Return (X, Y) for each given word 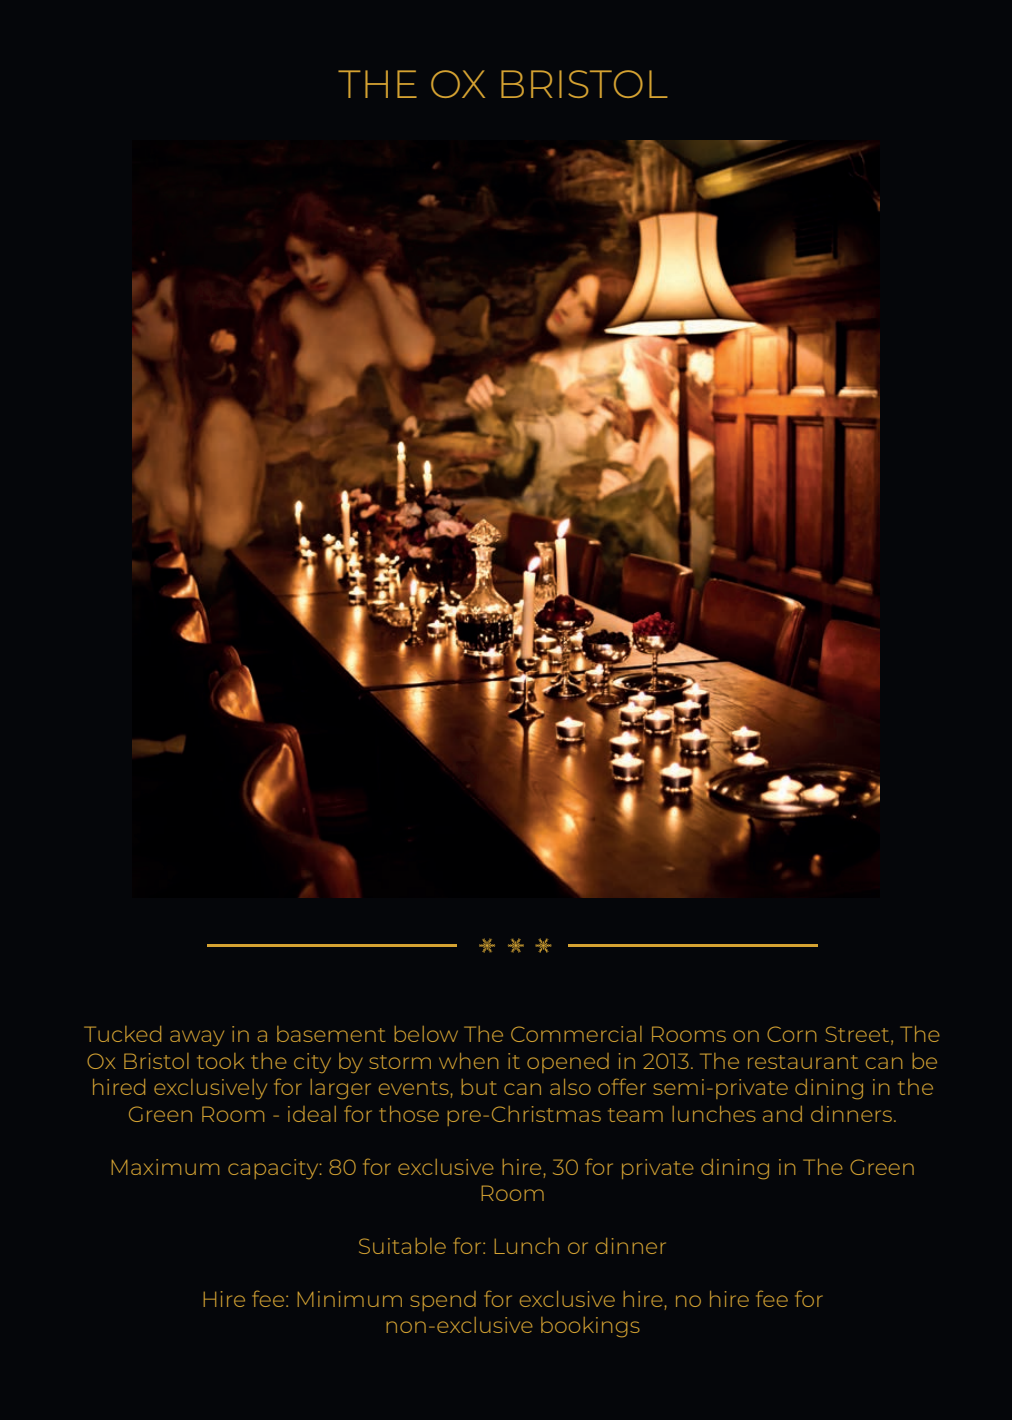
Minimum (350, 1299)
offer (622, 1086)
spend (443, 1301)
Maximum (165, 1167)
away (197, 1038)
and (782, 1114)
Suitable (402, 1246)
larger (340, 1089)
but (479, 1087)
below (426, 1034)
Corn (791, 1034)
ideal (312, 1114)
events (414, 1088)
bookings (590, 1327)
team (635, 1115)
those (409, 1114)
